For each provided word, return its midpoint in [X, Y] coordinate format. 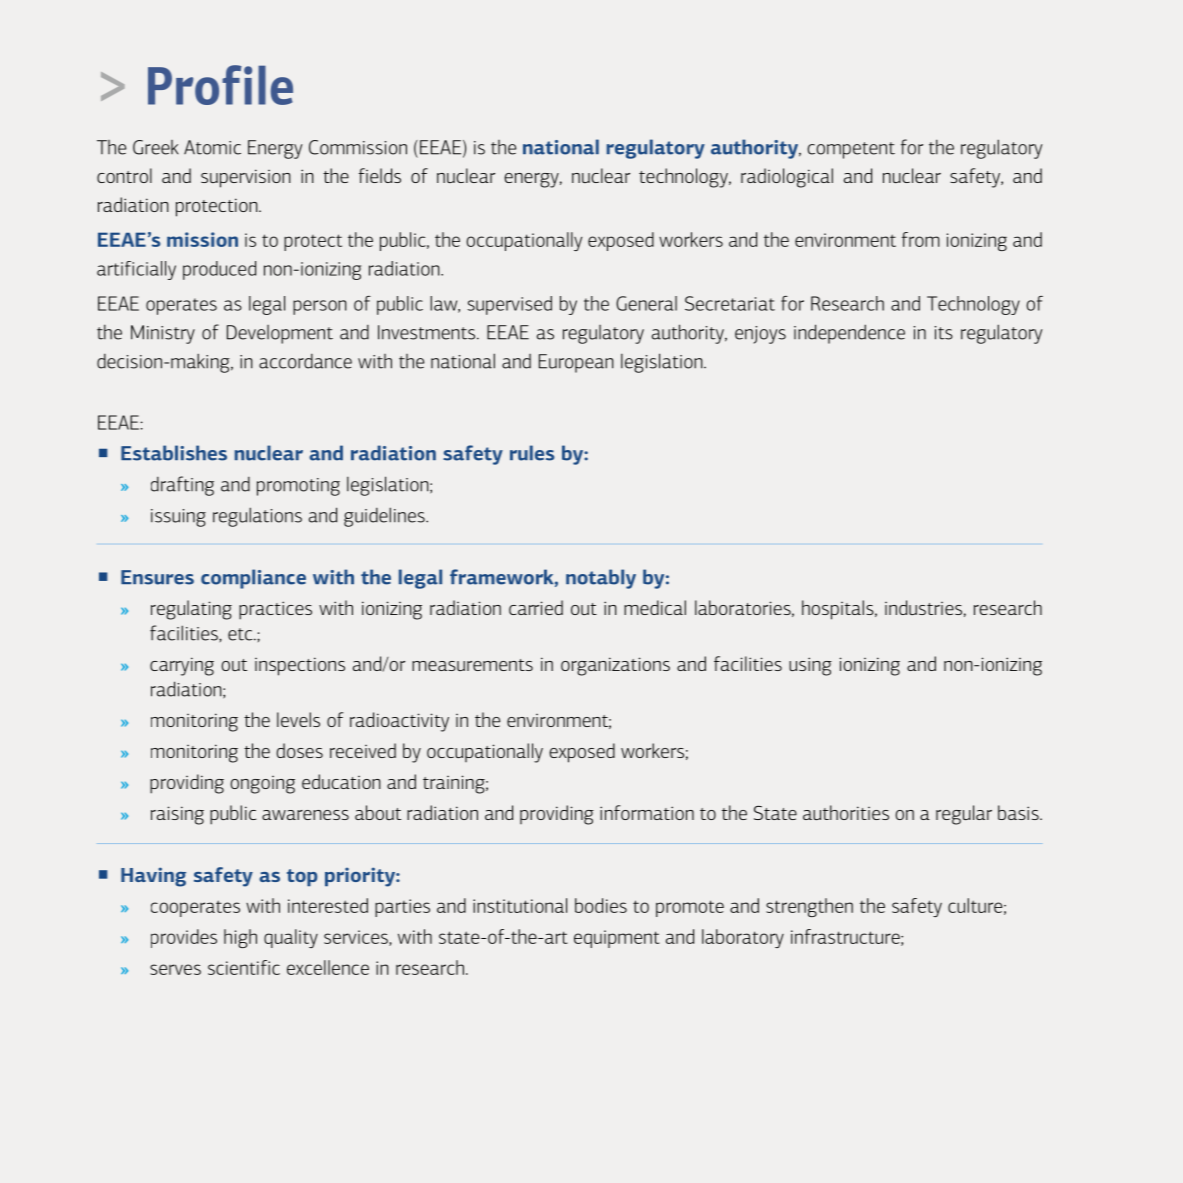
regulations [257, 517]
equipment [617, 939]
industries [923, 607]
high [240, 938]
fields [380, 175]
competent [851, 150]
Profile [220, 85]
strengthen [809, 907]
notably [601, 579]
